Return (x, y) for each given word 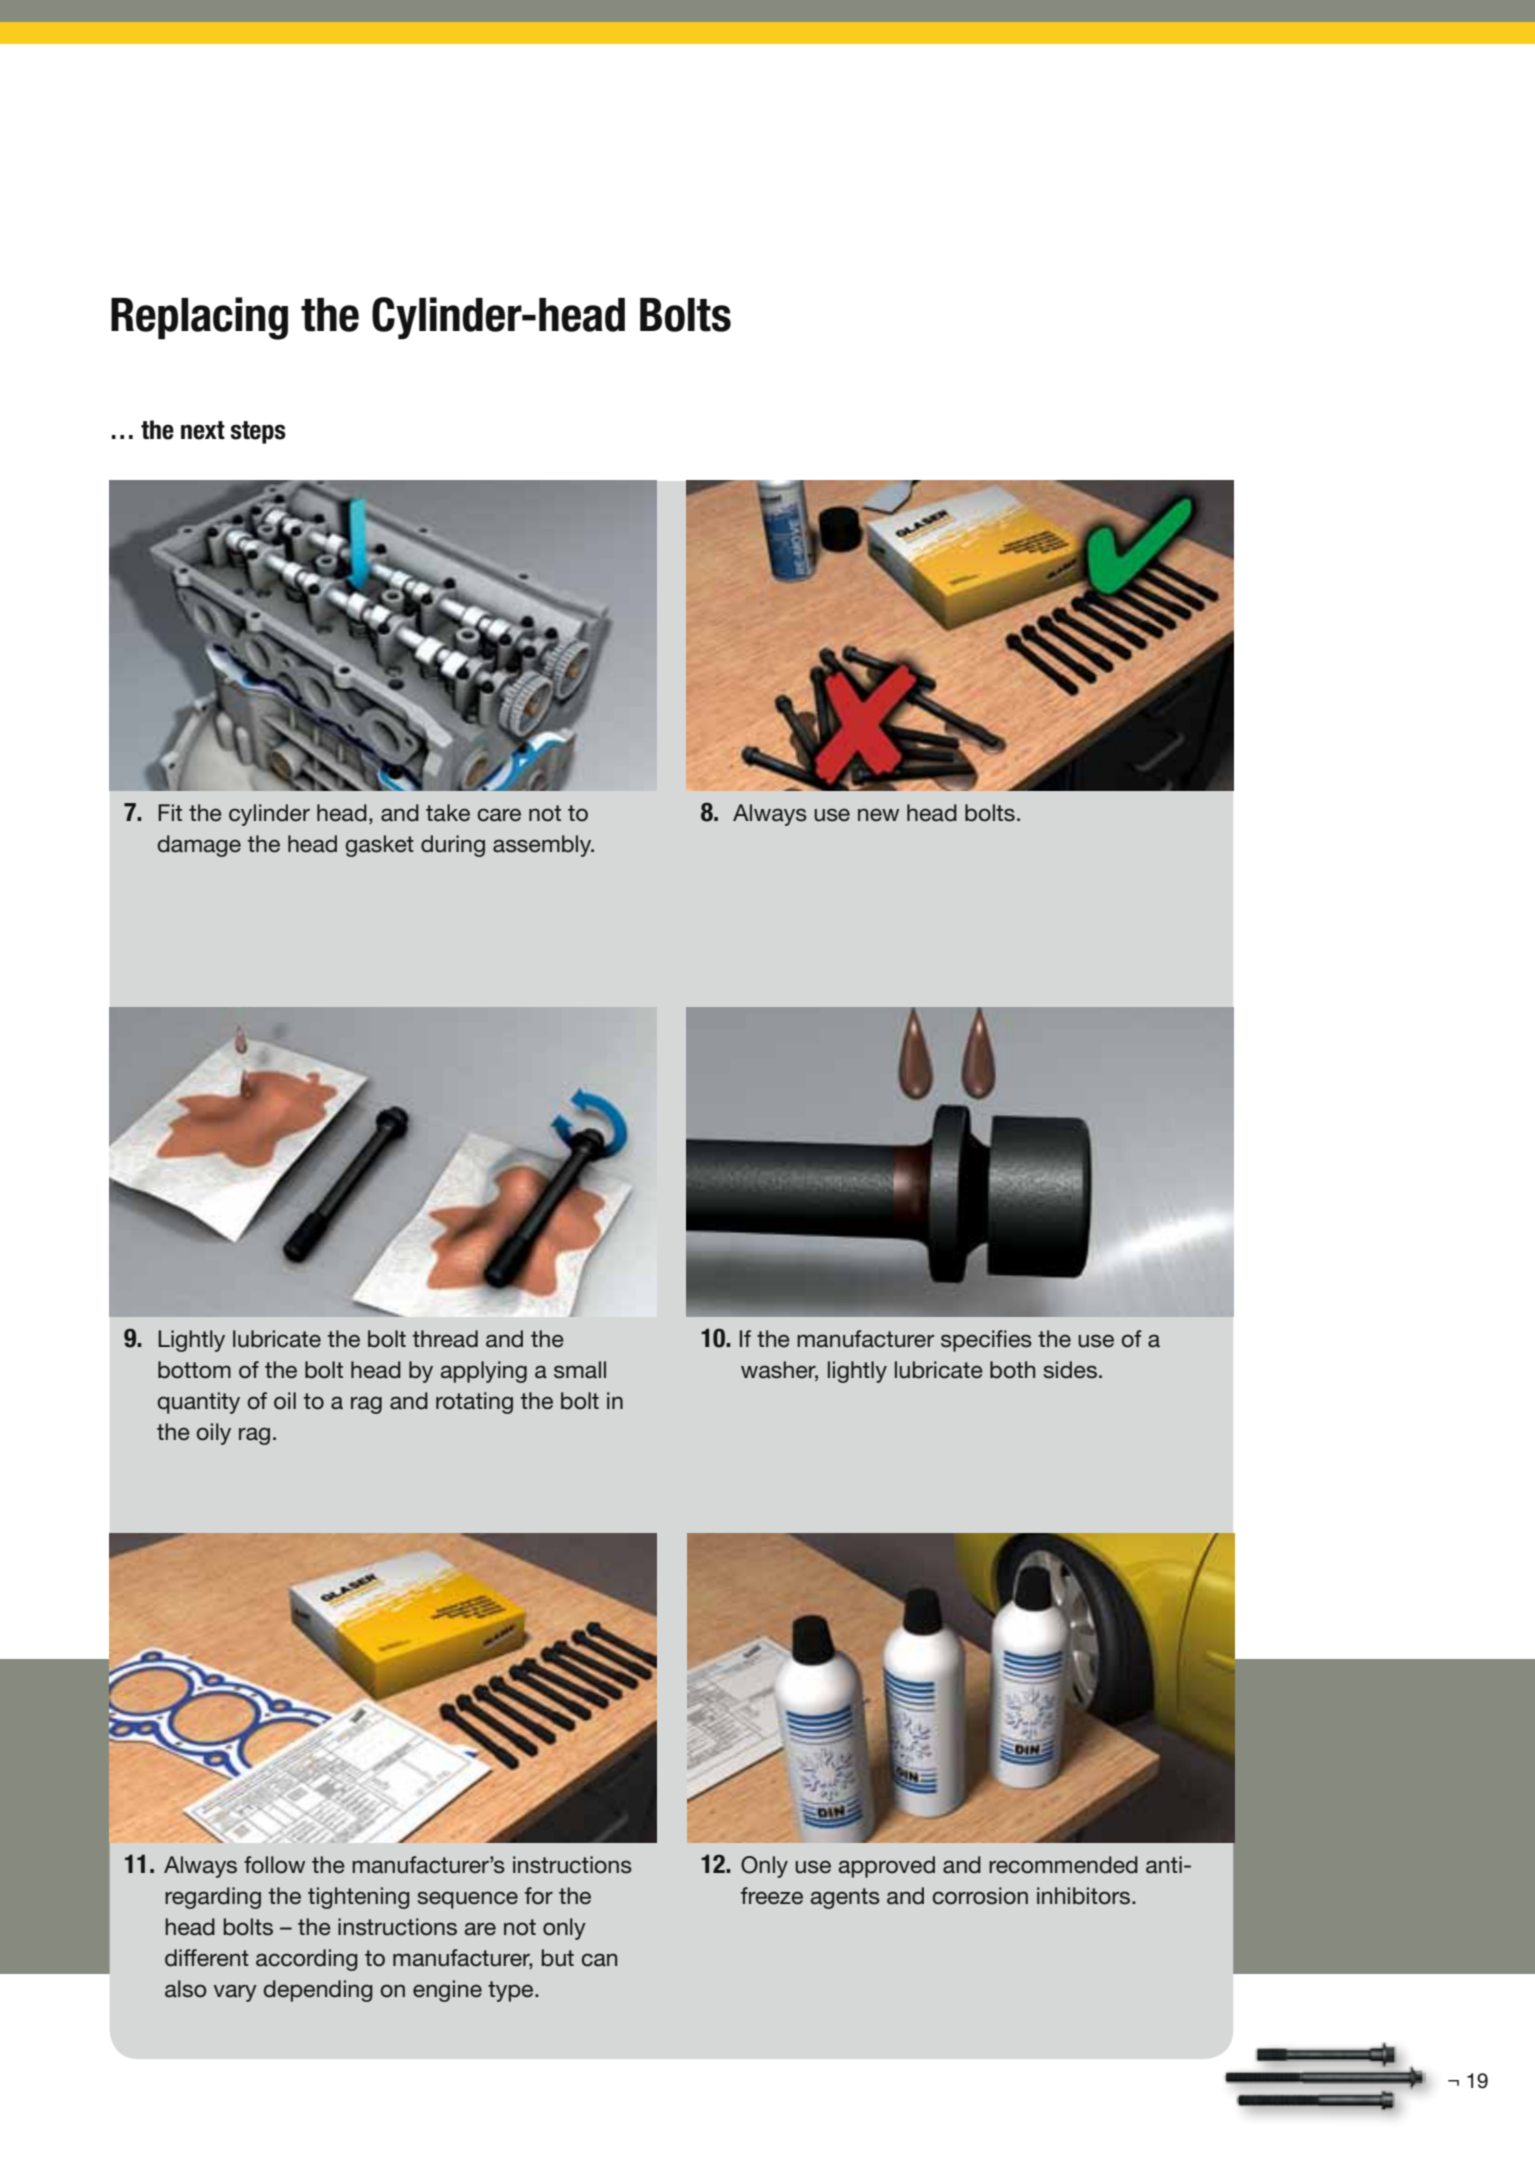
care (499, 815)
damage (199, 846)
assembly (543, 846)
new (878, 815)
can (599, 1960)
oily (214, 1434)
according (307, 1960)
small (580, 1370)
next (203, 430)
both (1012, 1370)
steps (258, 432)
